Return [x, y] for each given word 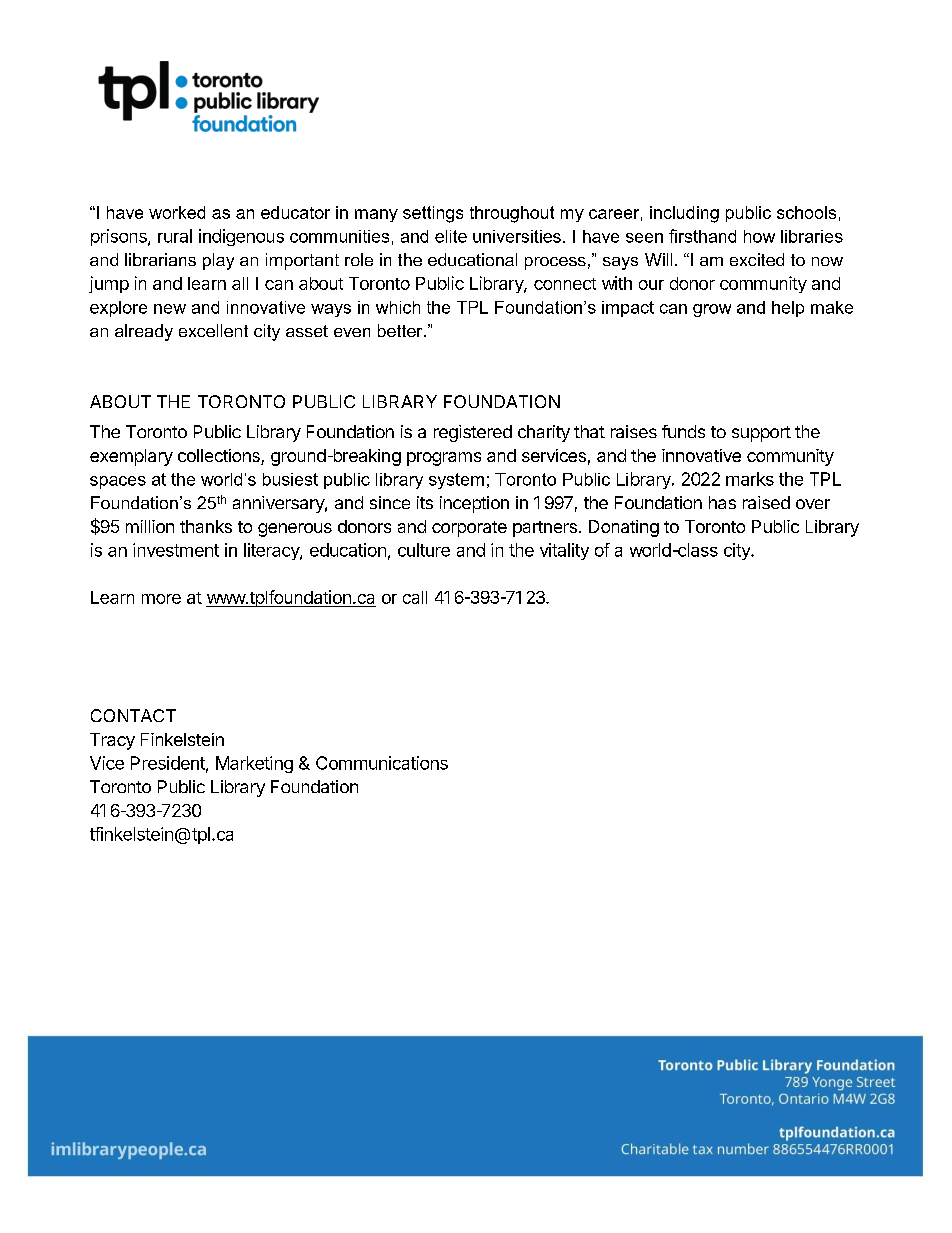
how [759, 236]
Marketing [254, 764]
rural [175, 236]
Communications [382, 763]
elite [451, 236]
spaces [118, 482]
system [456, 481]
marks [750, 479]
